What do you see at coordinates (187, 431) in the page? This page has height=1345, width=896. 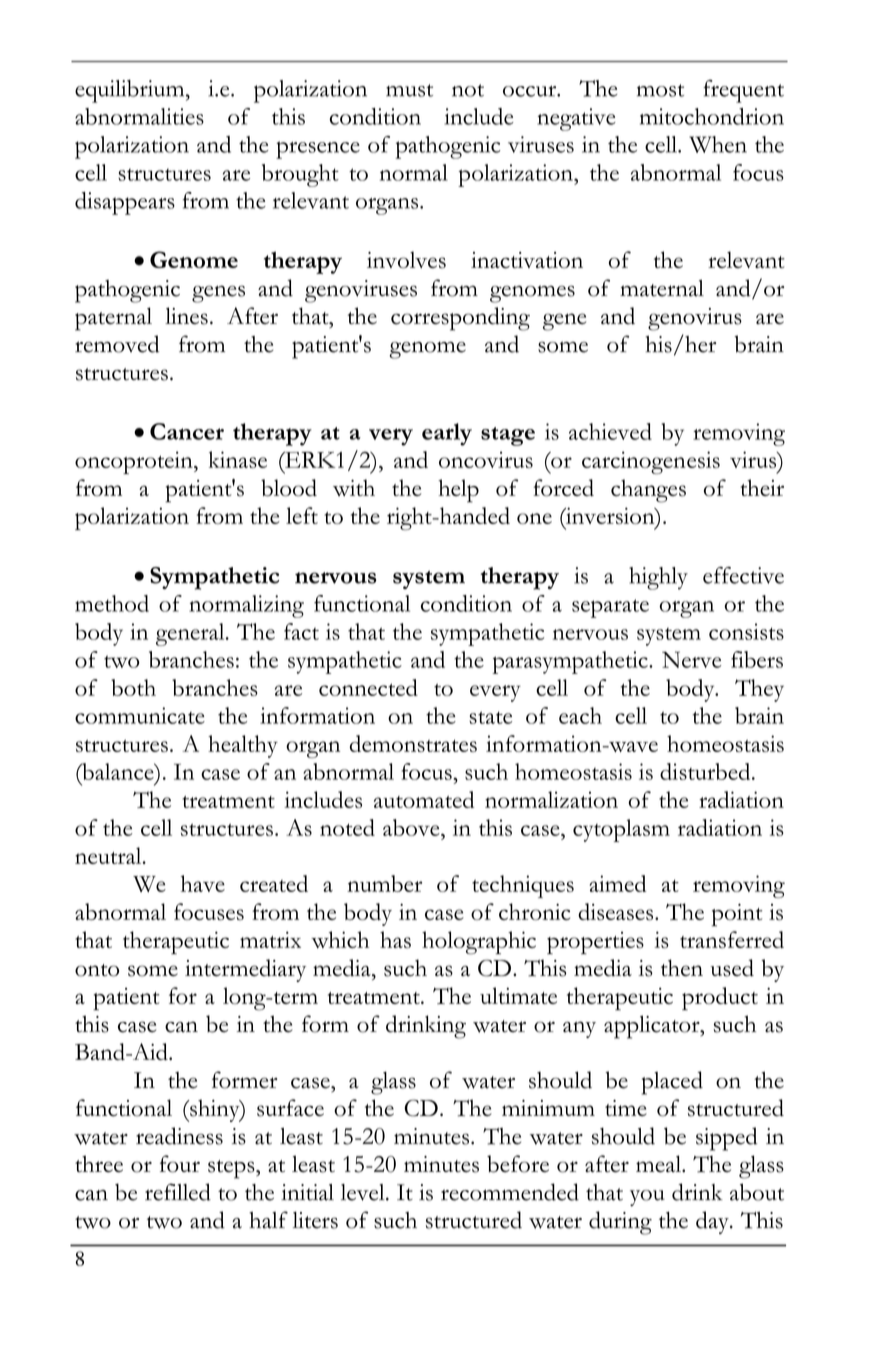 I see `Cancer` at bounding box center [187, 431].
